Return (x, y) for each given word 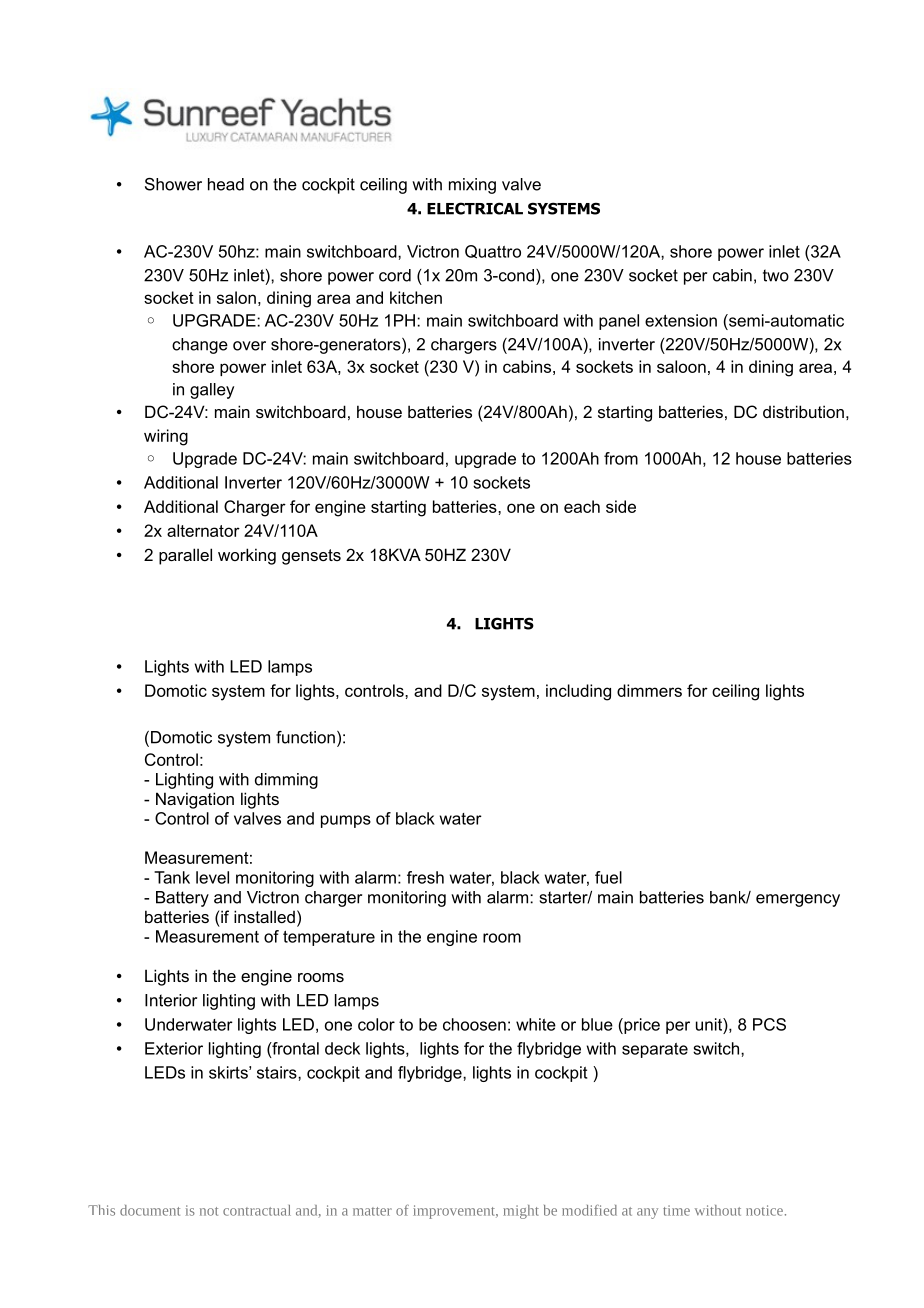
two (776, 275)
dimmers (649, 690)
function (305, 737)
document (150, 1210)
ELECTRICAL (475, 208)
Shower (173, 184)
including (578, 692)
